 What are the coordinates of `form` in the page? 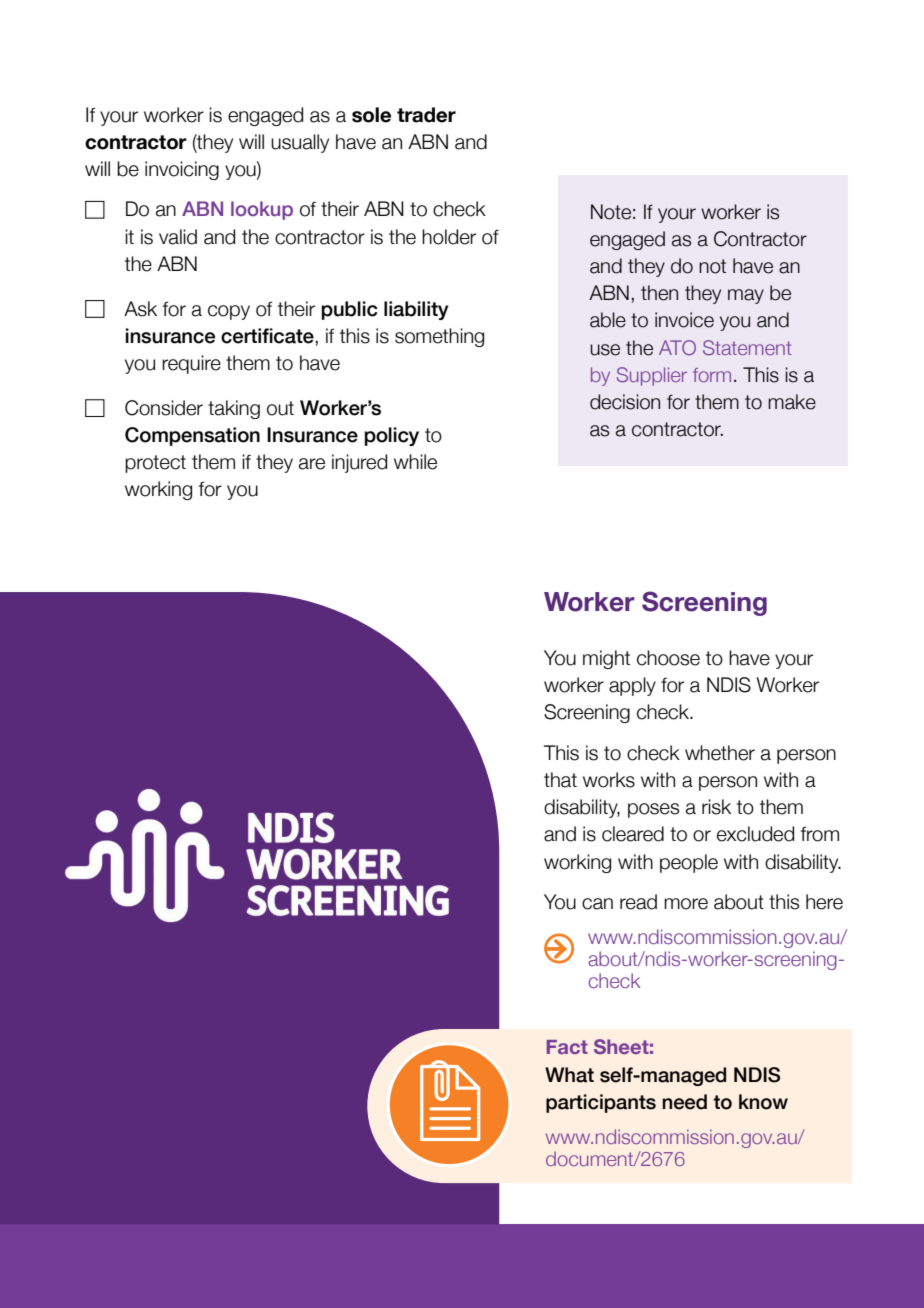 It's located at (712, 375).
